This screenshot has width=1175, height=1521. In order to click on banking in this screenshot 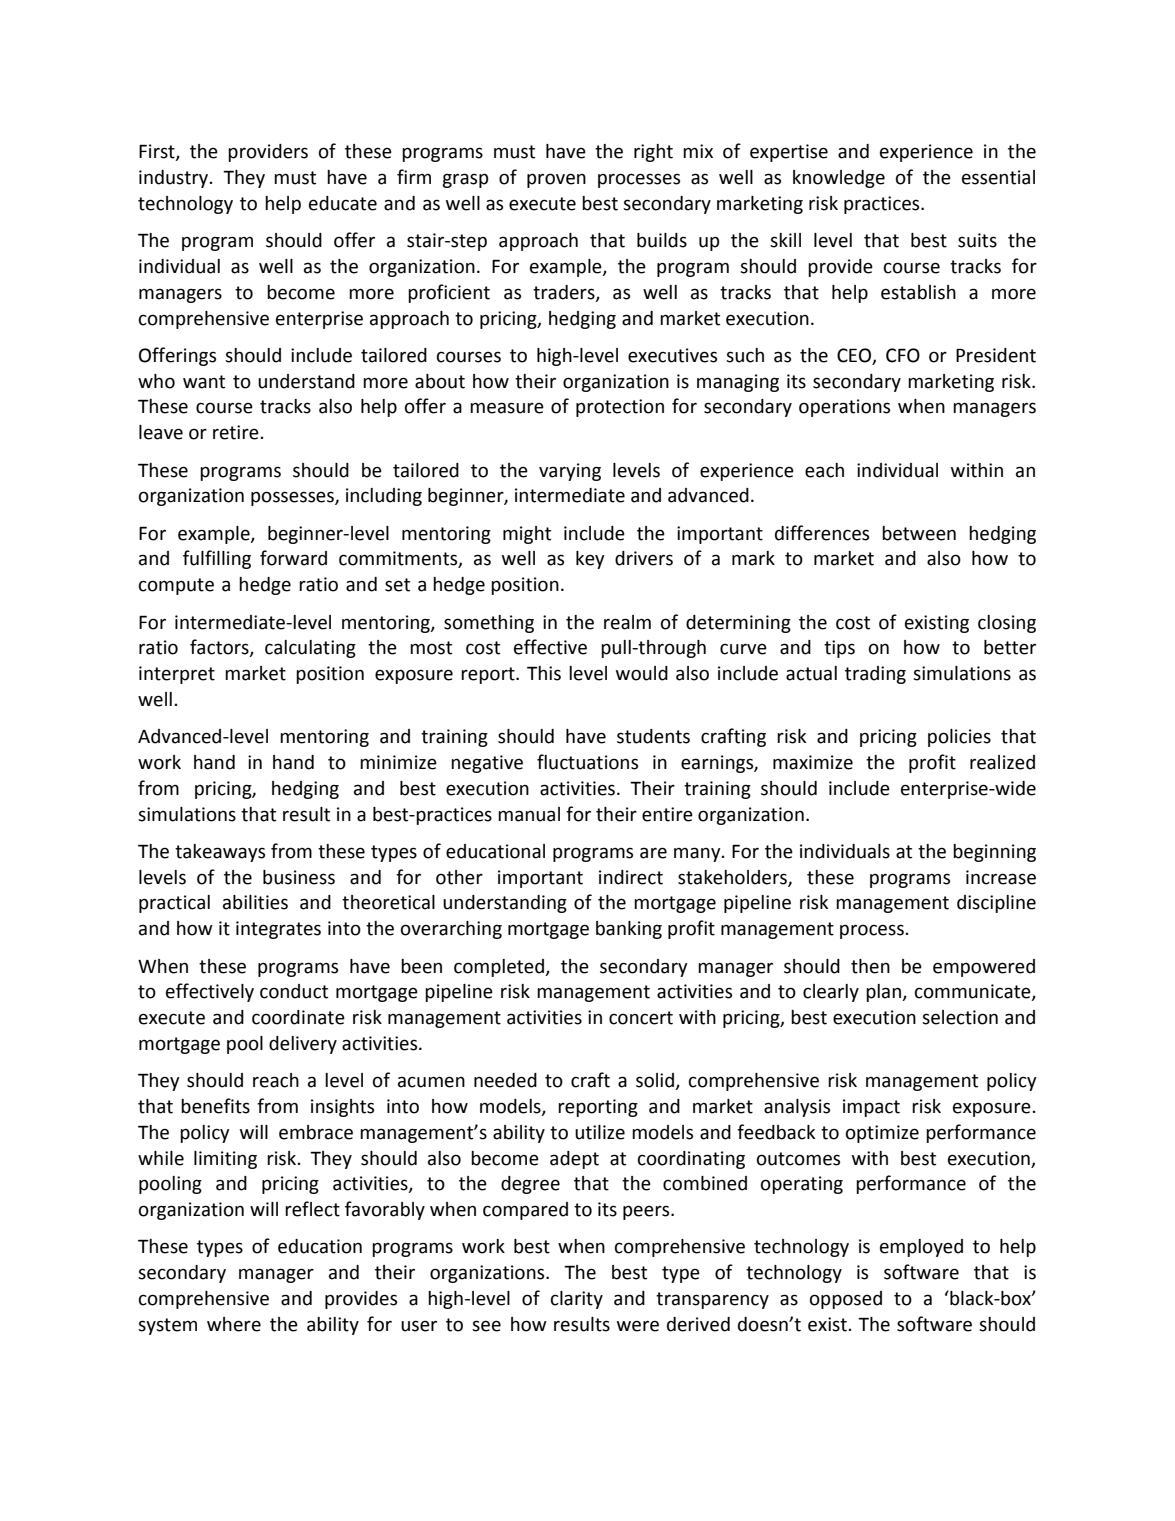, I will do `click(629, 930)`.
